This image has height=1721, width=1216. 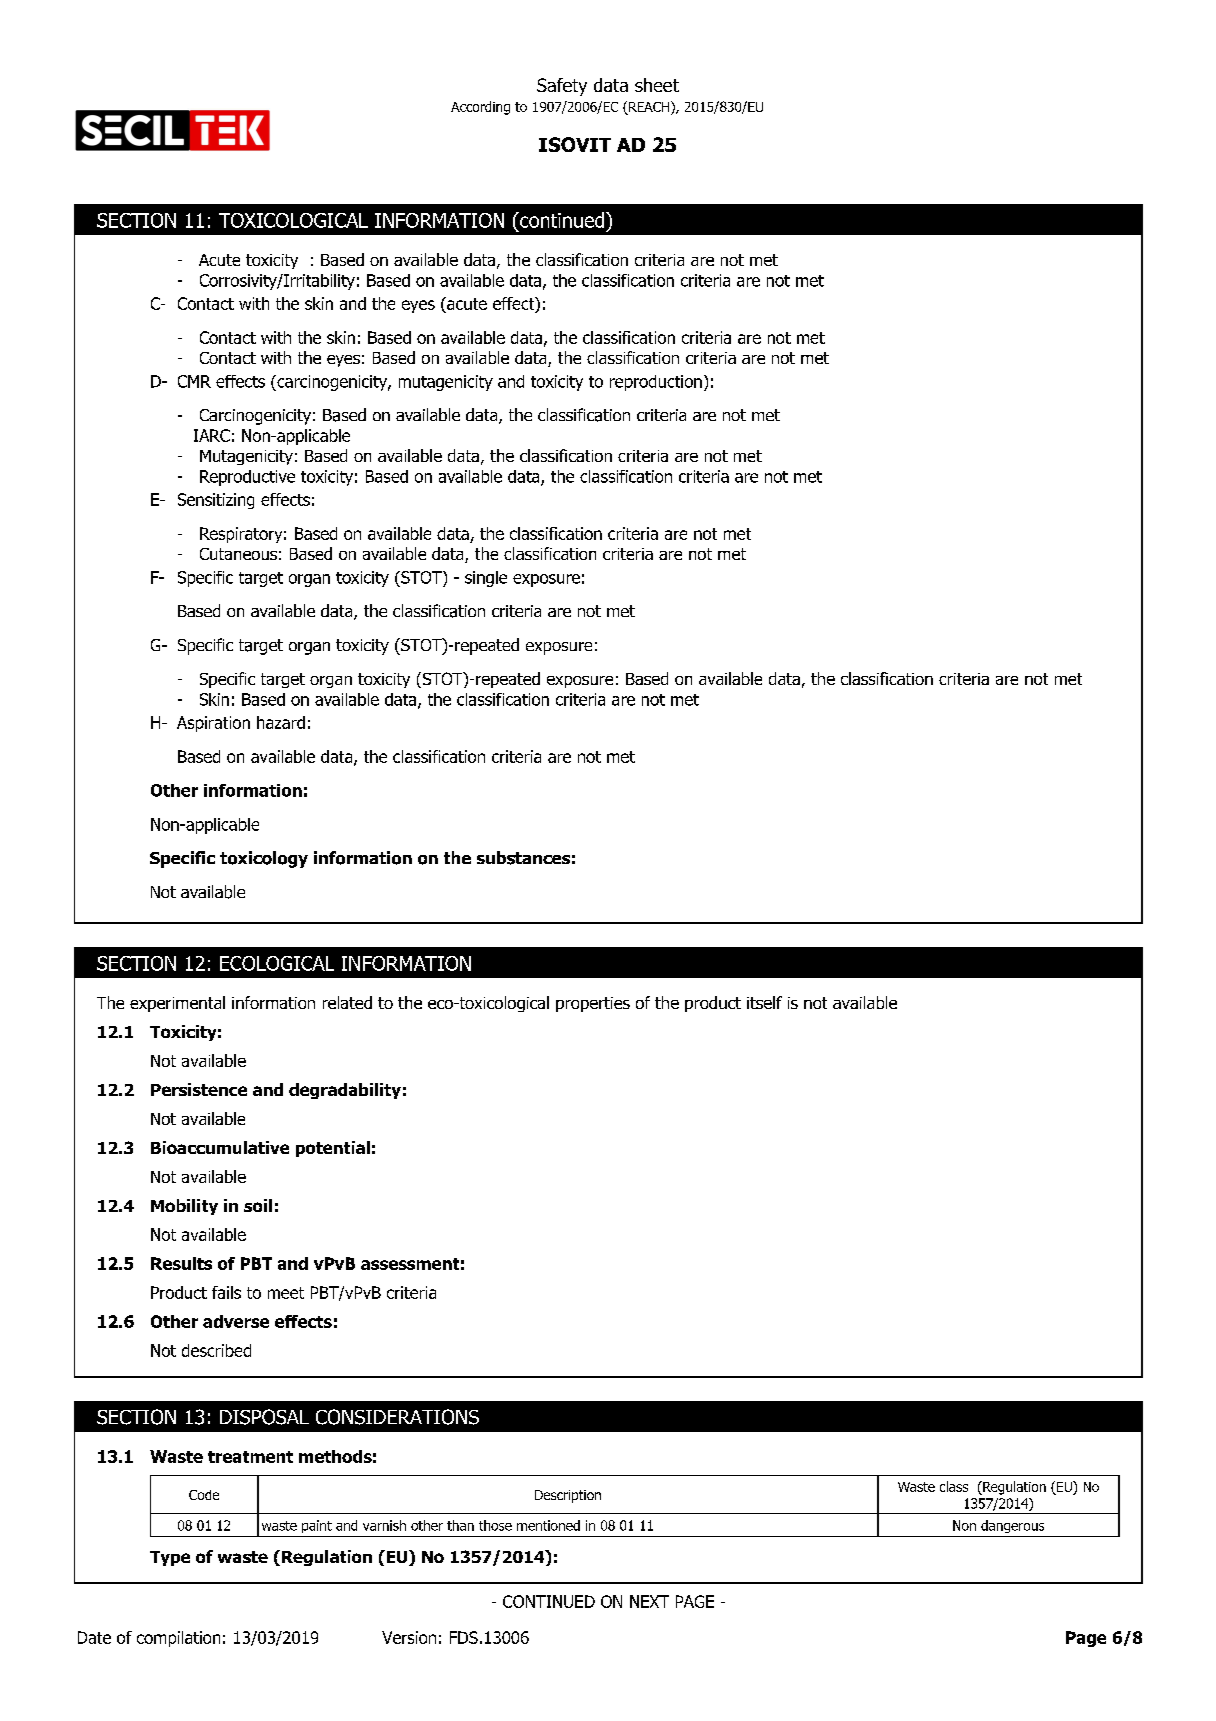 What do you see at coordinates (657, 85) in the image?
I see `sheet` at bounding box center [657, 85].
